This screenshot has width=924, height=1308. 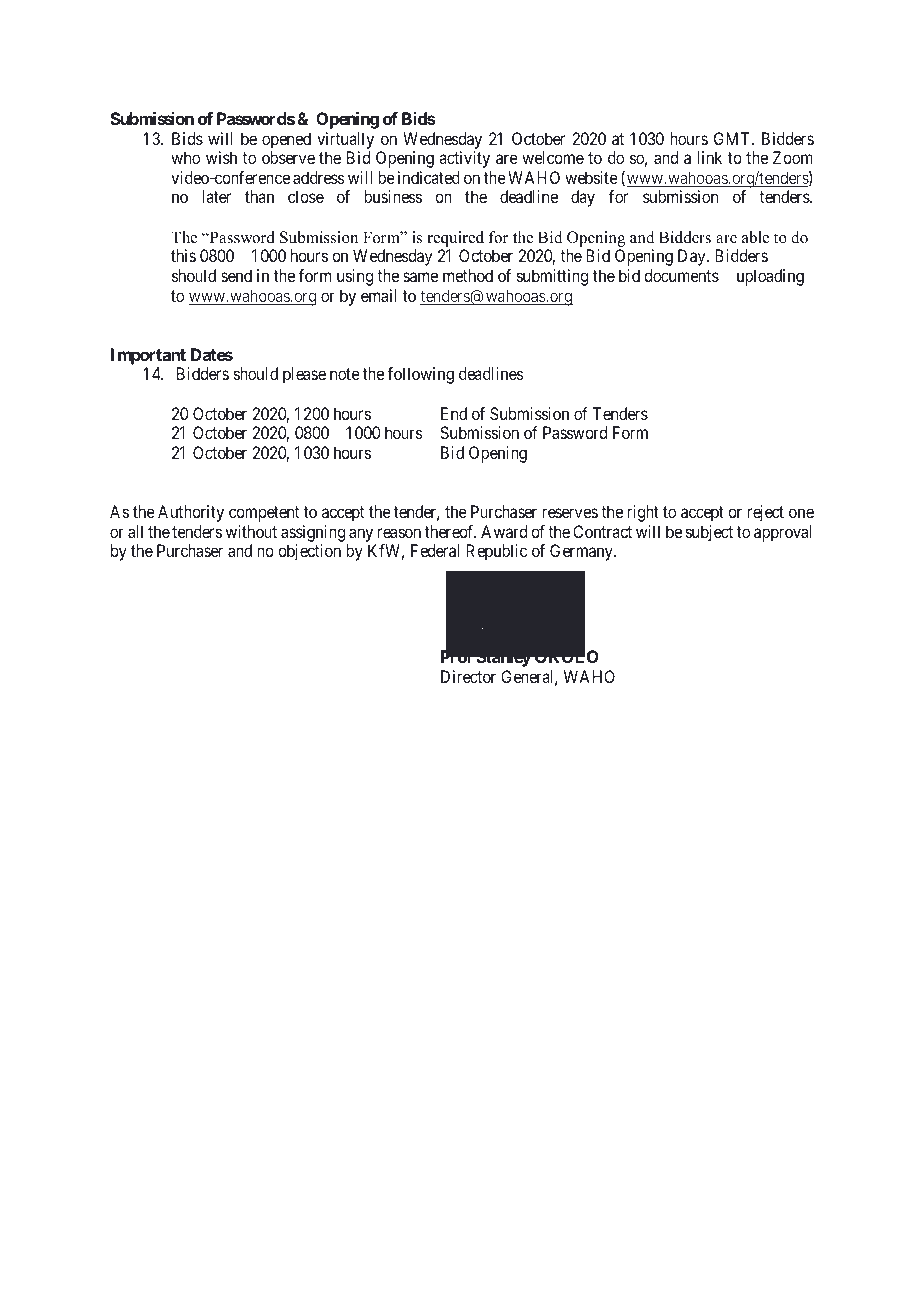 What do you see at coordinates (236, 275) in the screenshot?
I see `send` at bounding box center [236, 275].
